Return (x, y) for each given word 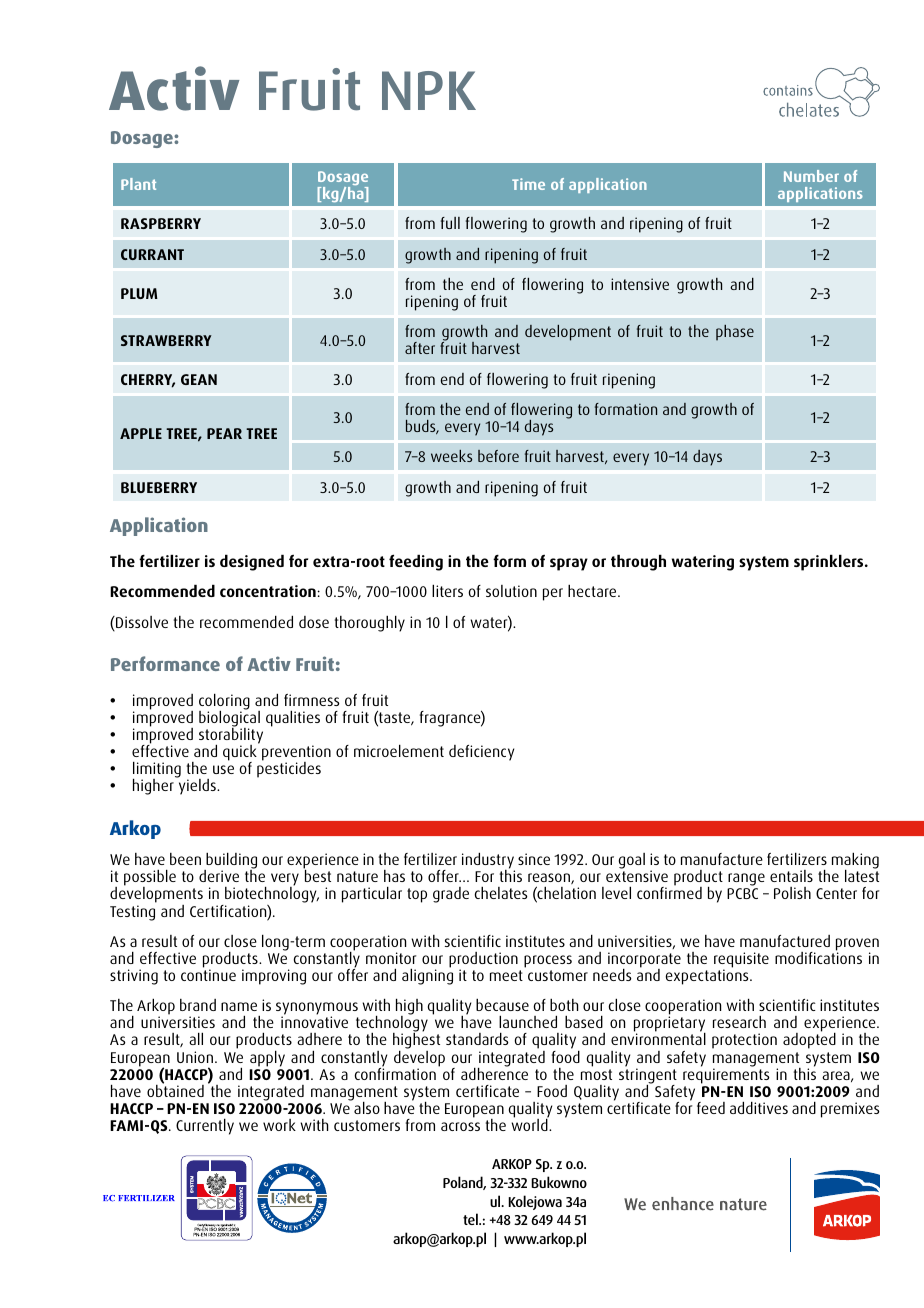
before (498, 456)
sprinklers (830, 562)
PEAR (224, 433)
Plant (138, 184)
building (230, 862)
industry (488, 862)
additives (759, 1107)
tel (471, 1219)
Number (811, 176)
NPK (429, 90)
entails (791, 876)
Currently (205, 1126)
